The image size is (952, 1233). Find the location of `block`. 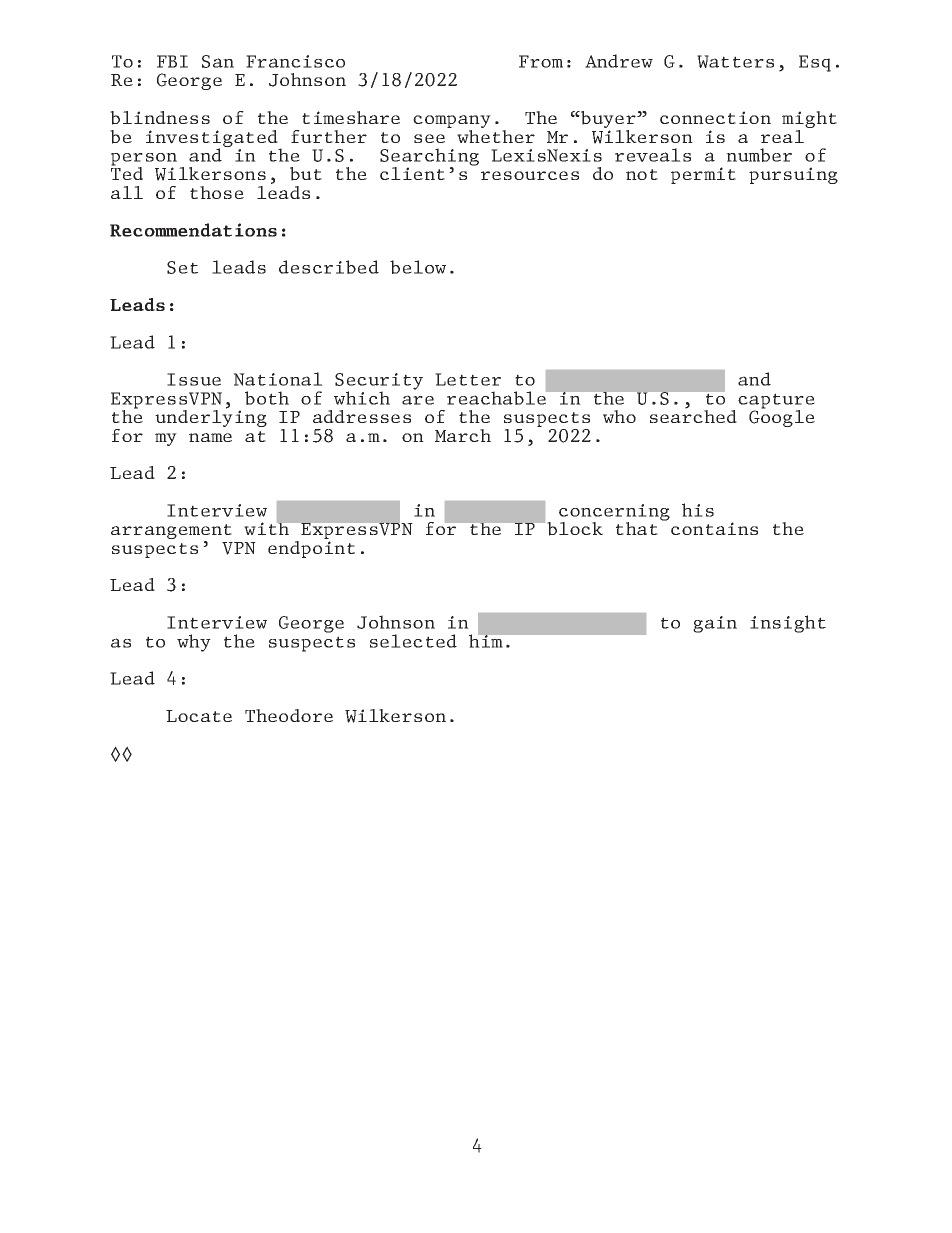

block is located at coordinates (575, 529).
